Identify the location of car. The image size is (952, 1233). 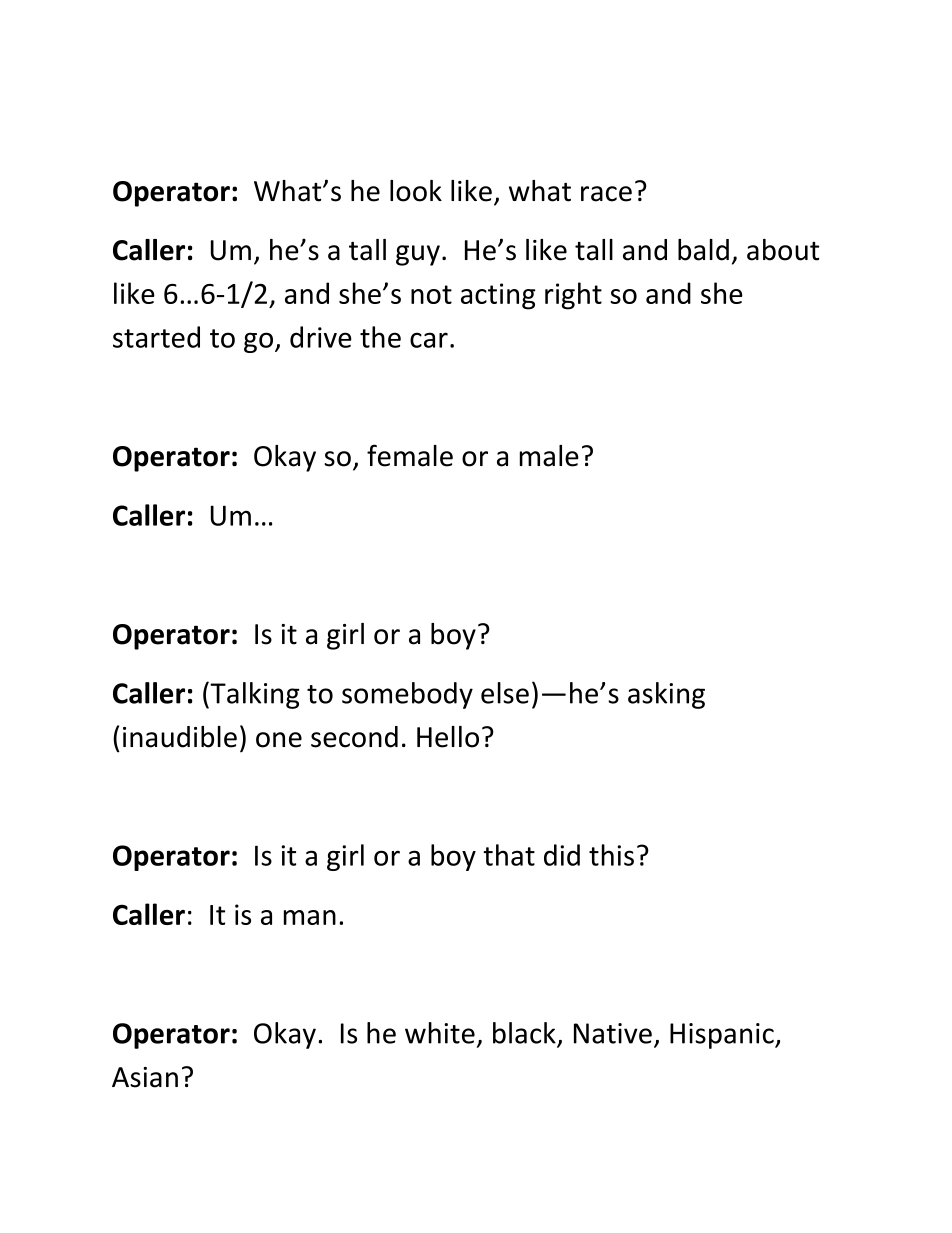
(429, 340).
